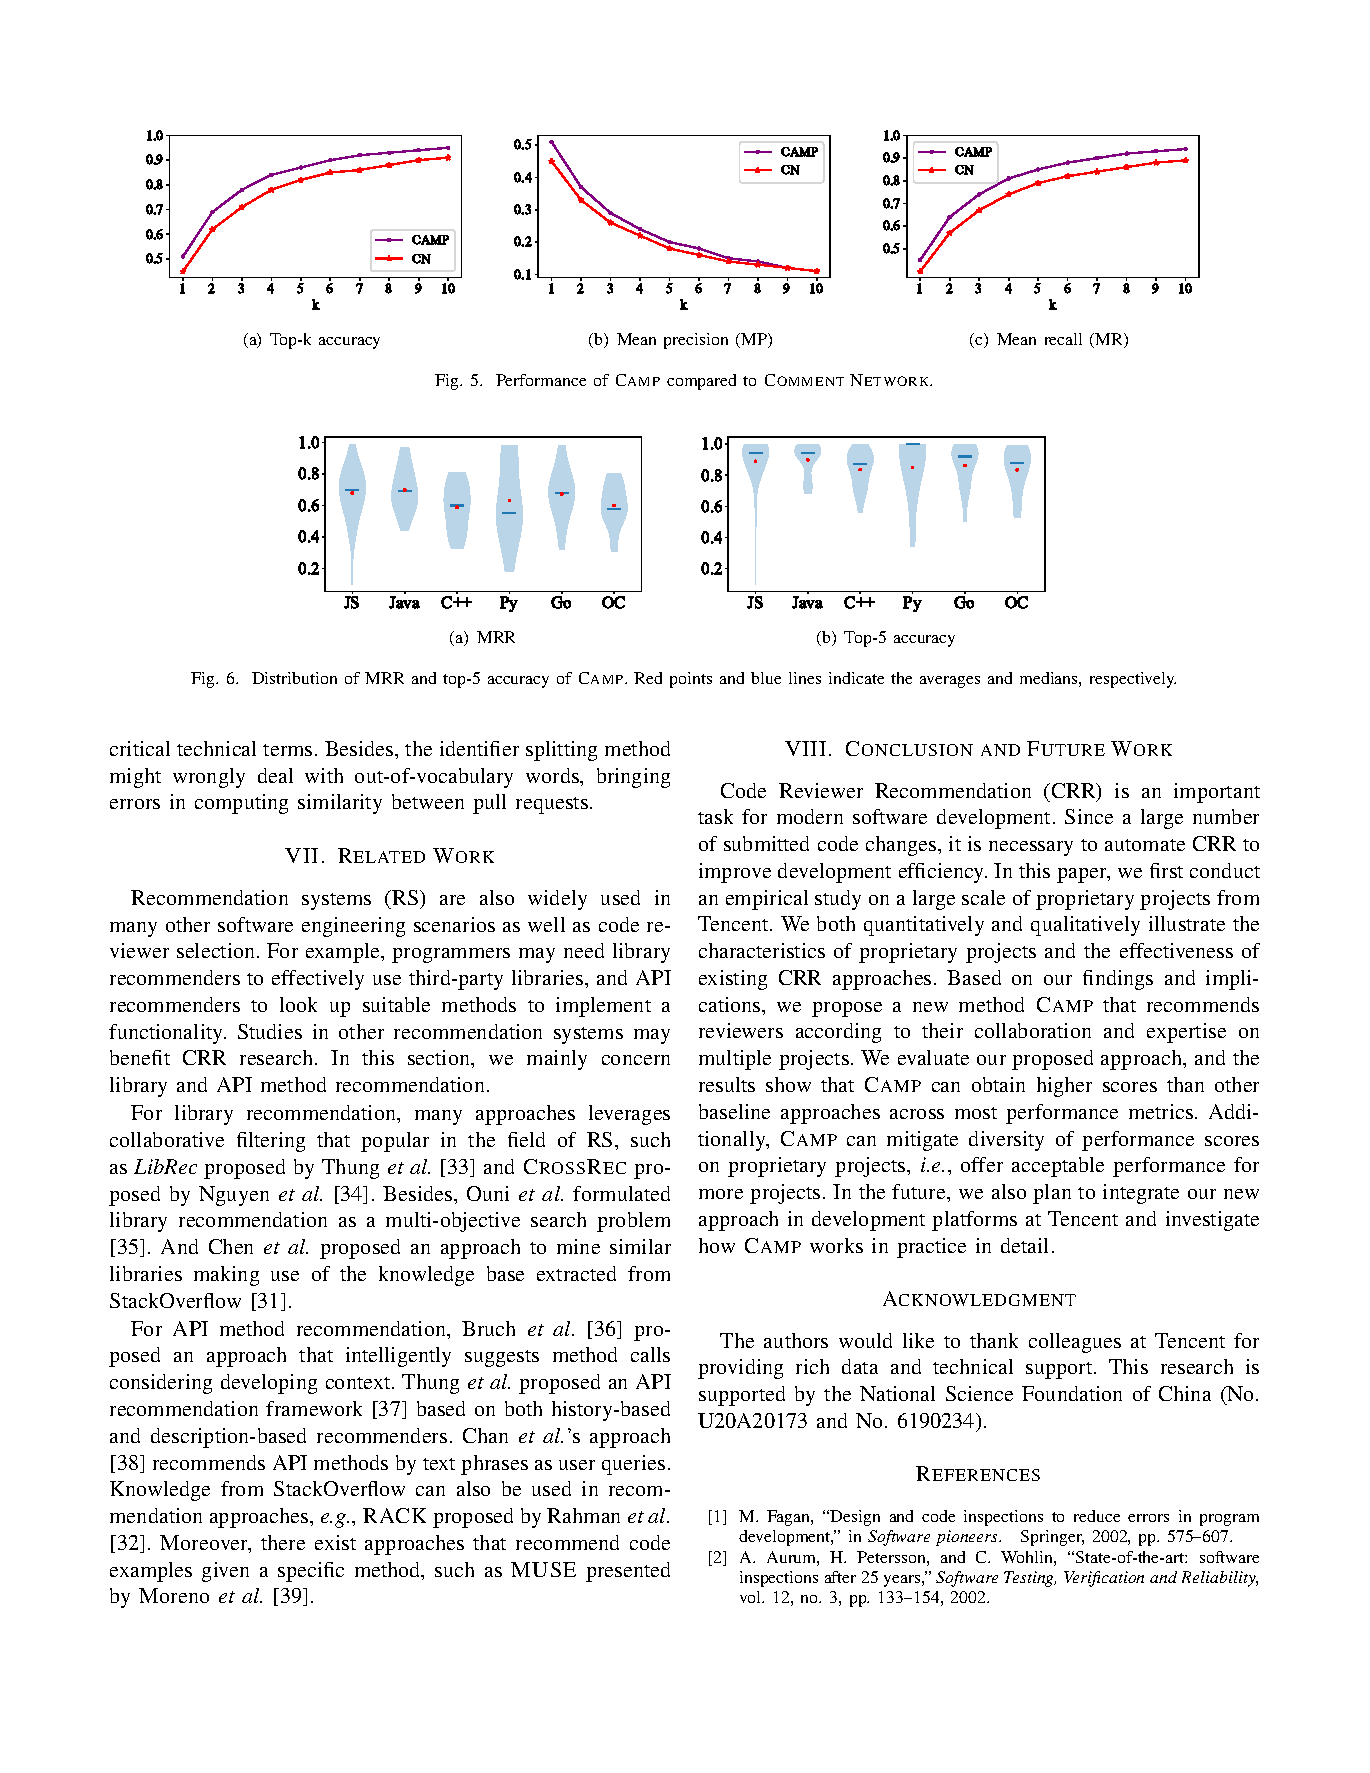 The width and height of the document is (1370, 1773). Describe the element at coordinates (701, 382) in the document. I see `compared` at that location.
